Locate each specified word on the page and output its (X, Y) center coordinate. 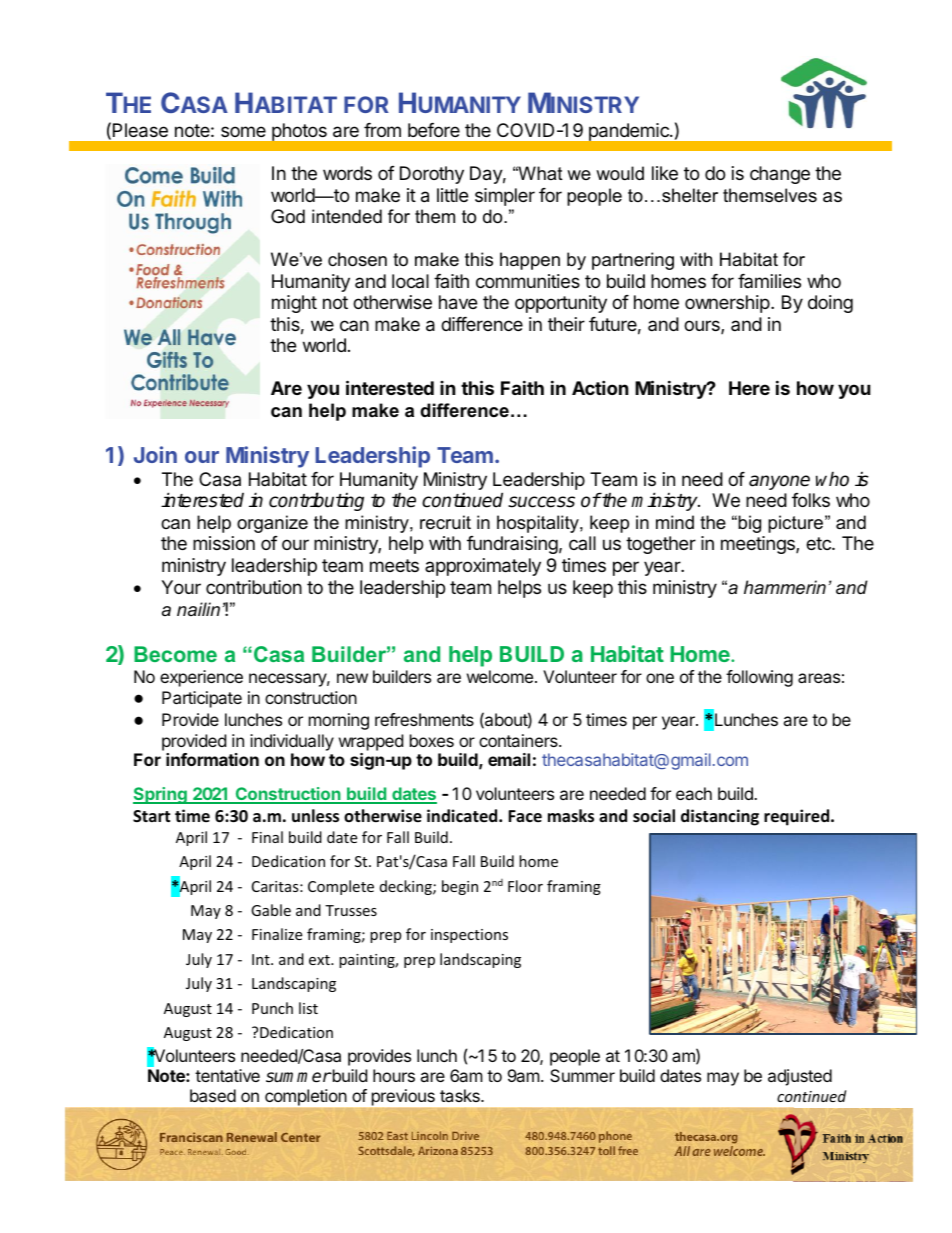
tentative (227, 1075)
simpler (505, 197)
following (759, 678)
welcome (500, 676)
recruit (445, 522)
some (243, 131)
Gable (271, 910)
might (294, 304)
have (458, 302)
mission (224, 543)
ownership (727, 304)
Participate (202, 699)
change (780, 175)
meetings (759, 545)
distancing (720, 817)
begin (460, 887)
